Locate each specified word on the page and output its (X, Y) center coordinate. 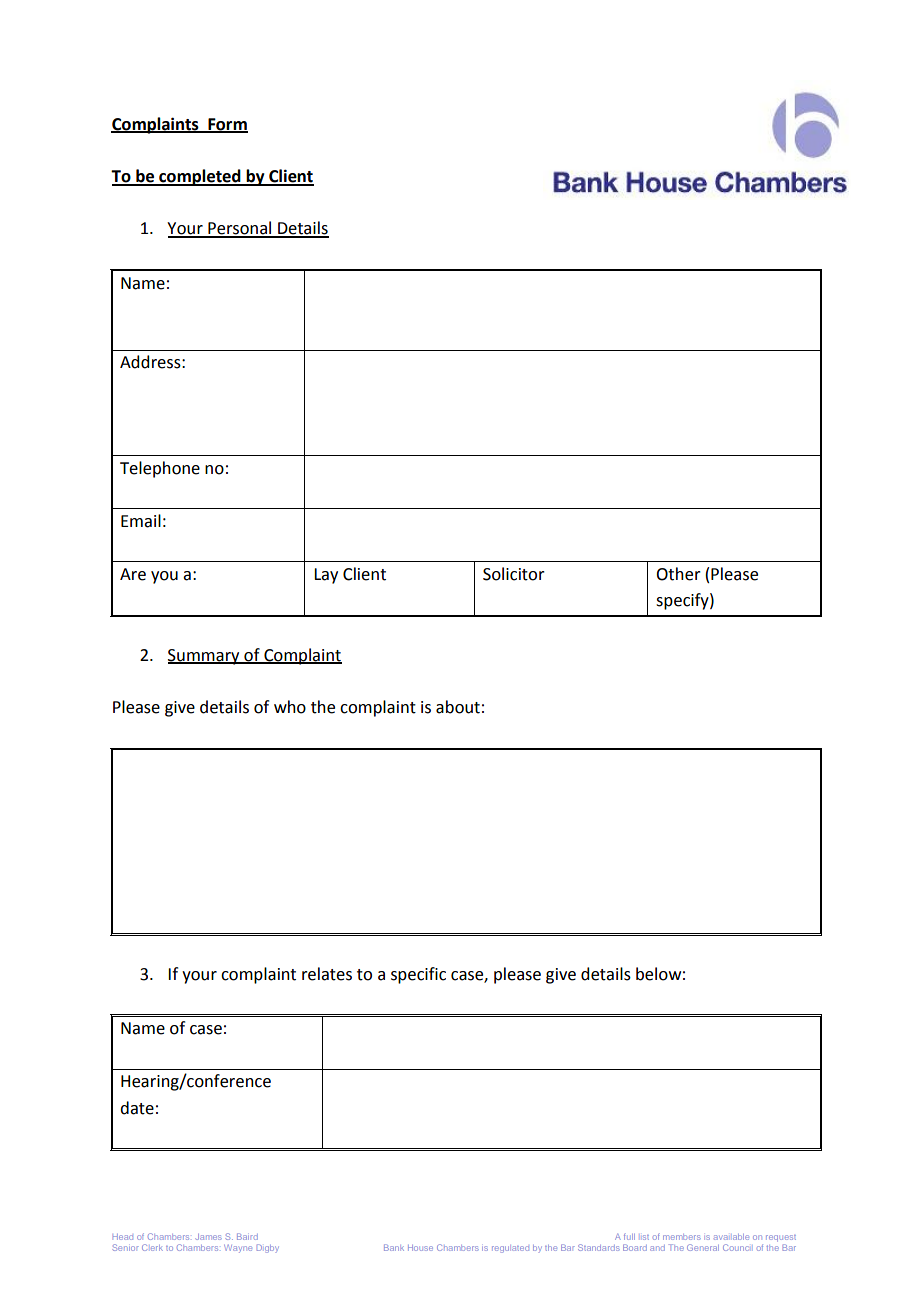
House (420, 1248)
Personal (240, 229)
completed (200, 177)
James (208, 1237)
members (682, 1237)
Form (227, 125)
